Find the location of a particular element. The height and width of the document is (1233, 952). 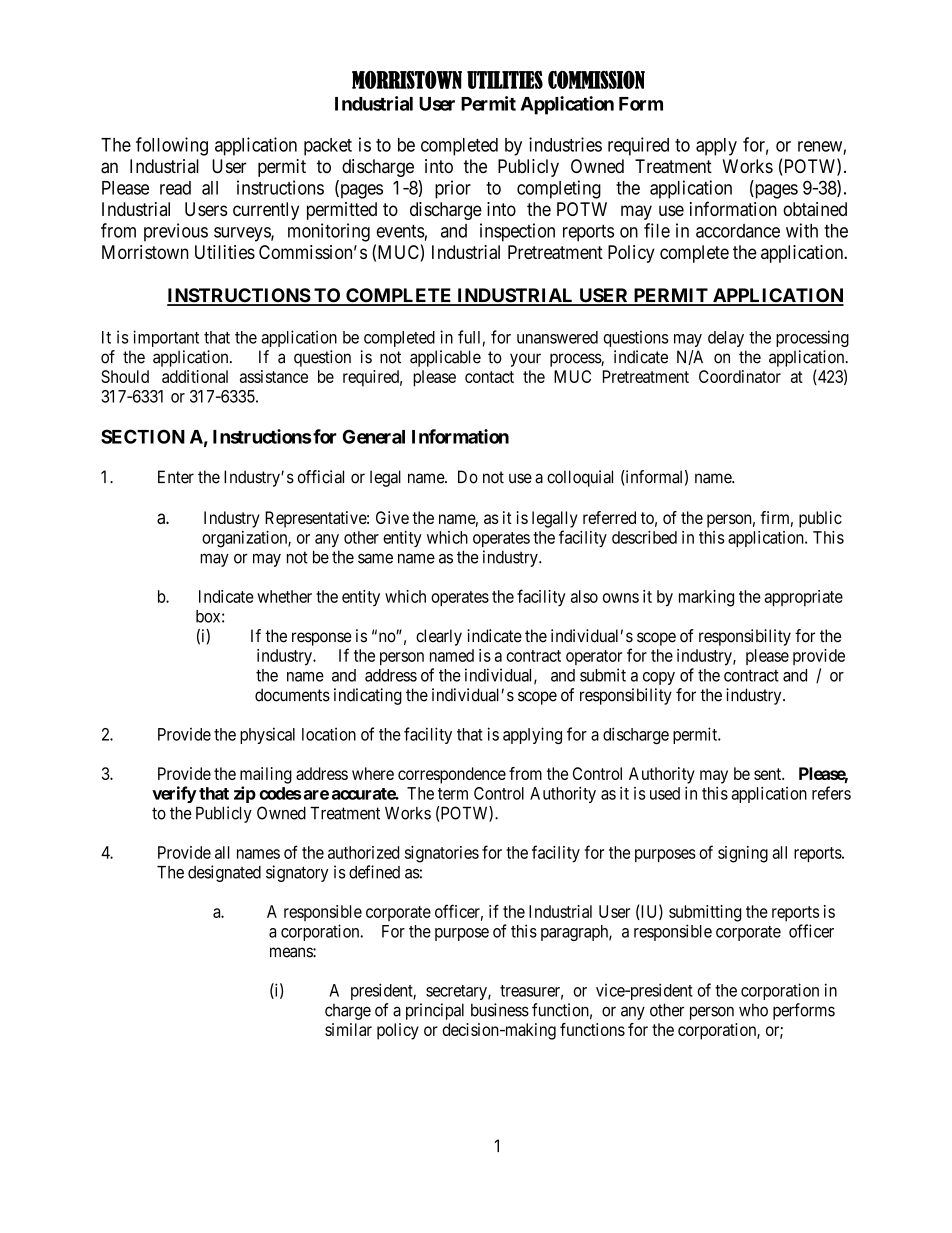

used is located at coordinates (665, 793).
